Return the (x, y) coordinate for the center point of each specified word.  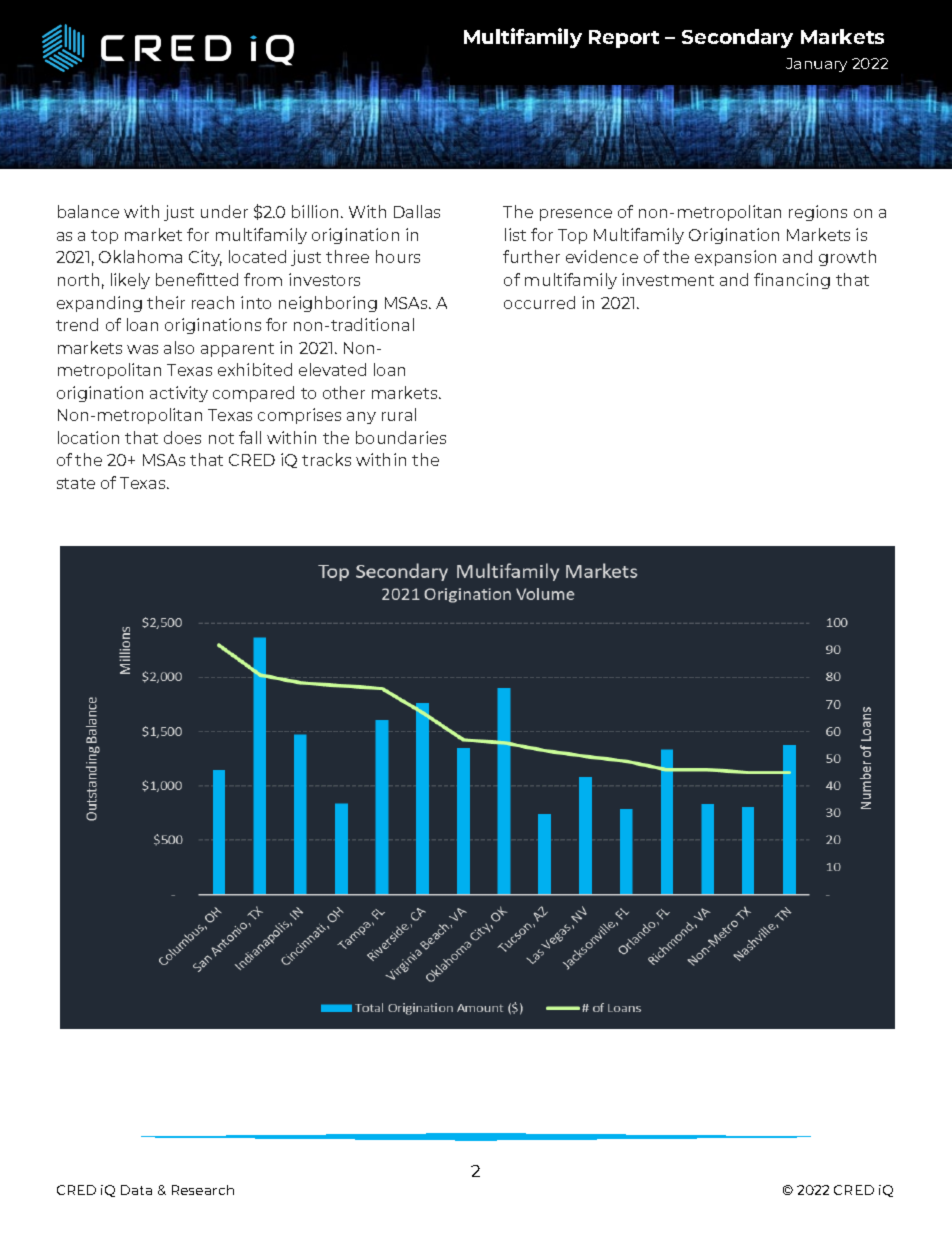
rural (399, 414)
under (224, 211)
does (182, 437)
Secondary (737, 38)
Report (624, 39)
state (76, 483)
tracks (326, 459)
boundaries (401, 437)
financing (792, 281)
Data (136, 1190)
